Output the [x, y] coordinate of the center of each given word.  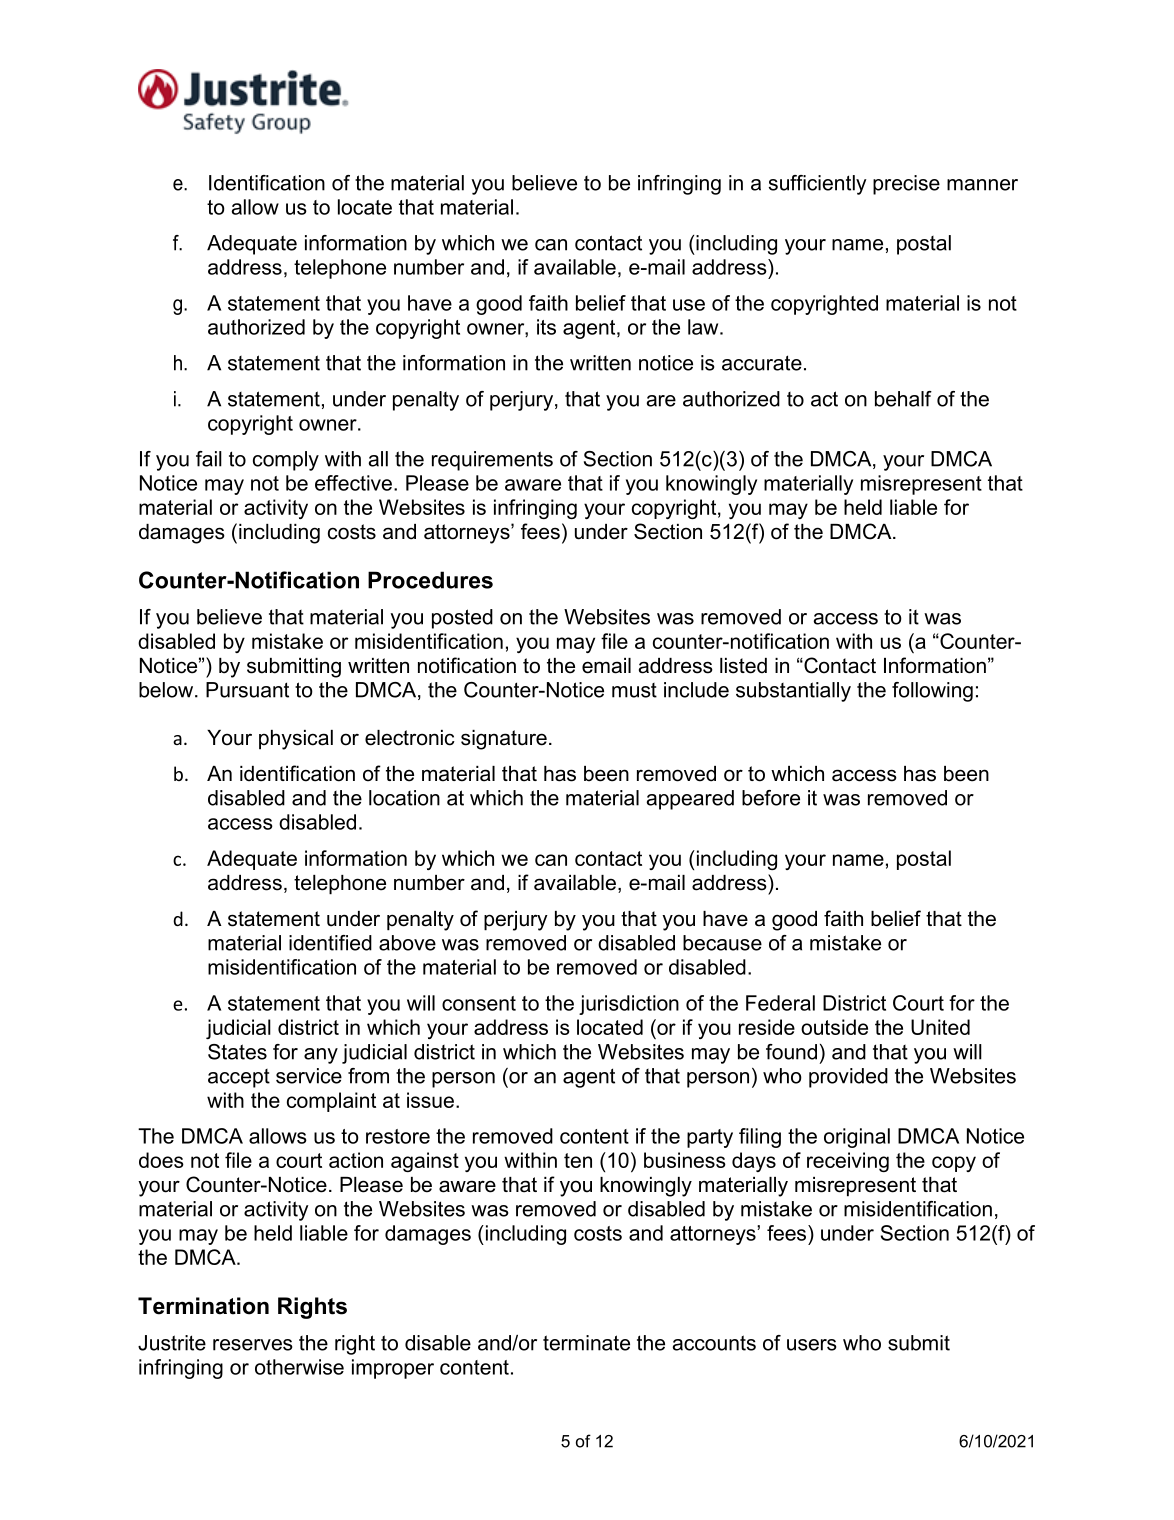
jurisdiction [629, 1005]
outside [834, 1027]
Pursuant [247, 690]
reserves [253, 1345]
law [704, 327]
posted [462, 619]
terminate [586, 1343]
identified [330, 943]
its [546, 327]
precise [906, 185]
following [932, 692]
